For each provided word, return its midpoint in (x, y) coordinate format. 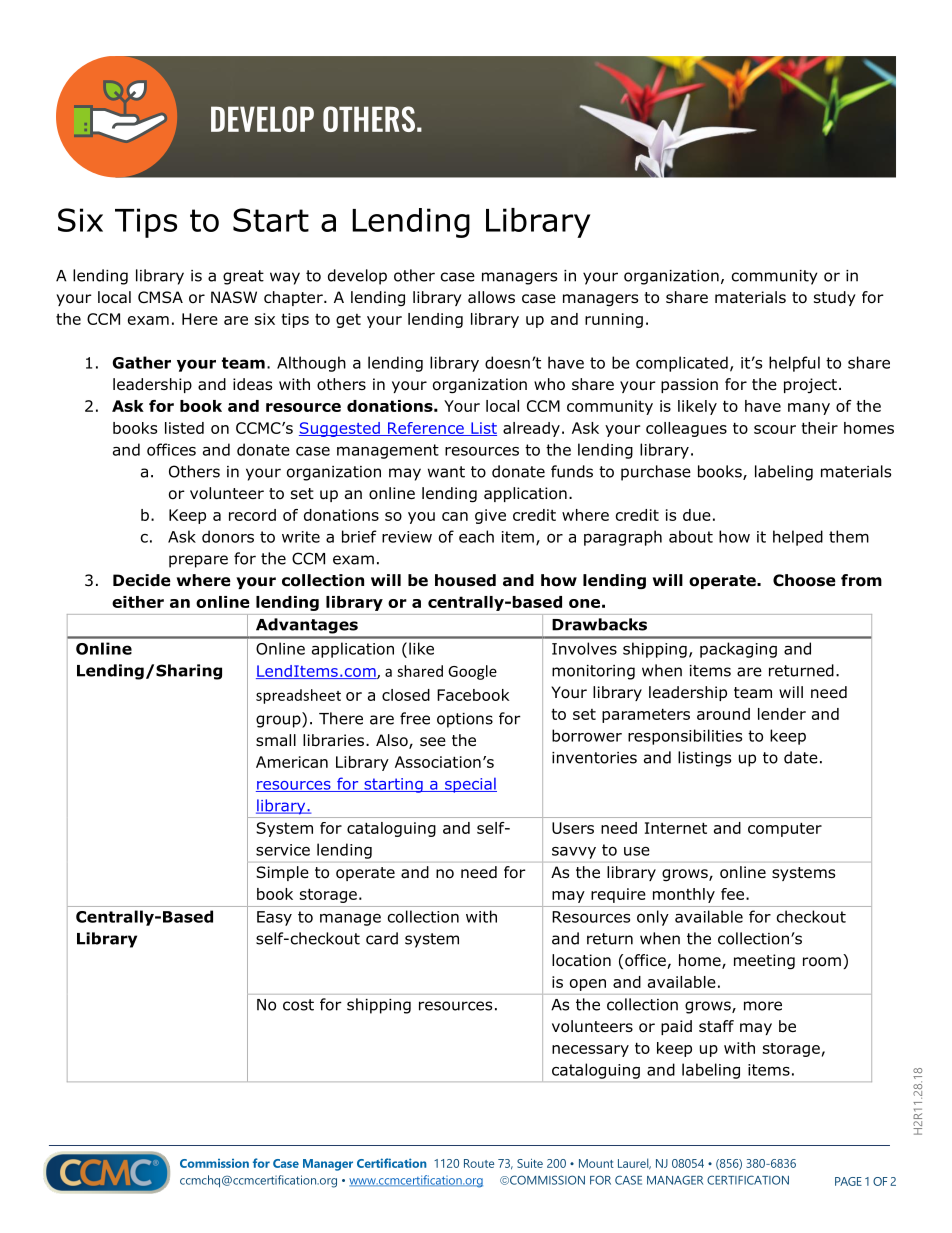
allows (491, 297)
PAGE (848, 1181)
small (276, 740)
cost (298, 1005)
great (243, 277)
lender (782, 714)
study (835, 298)
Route (479, 1163)
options (465, 720)
